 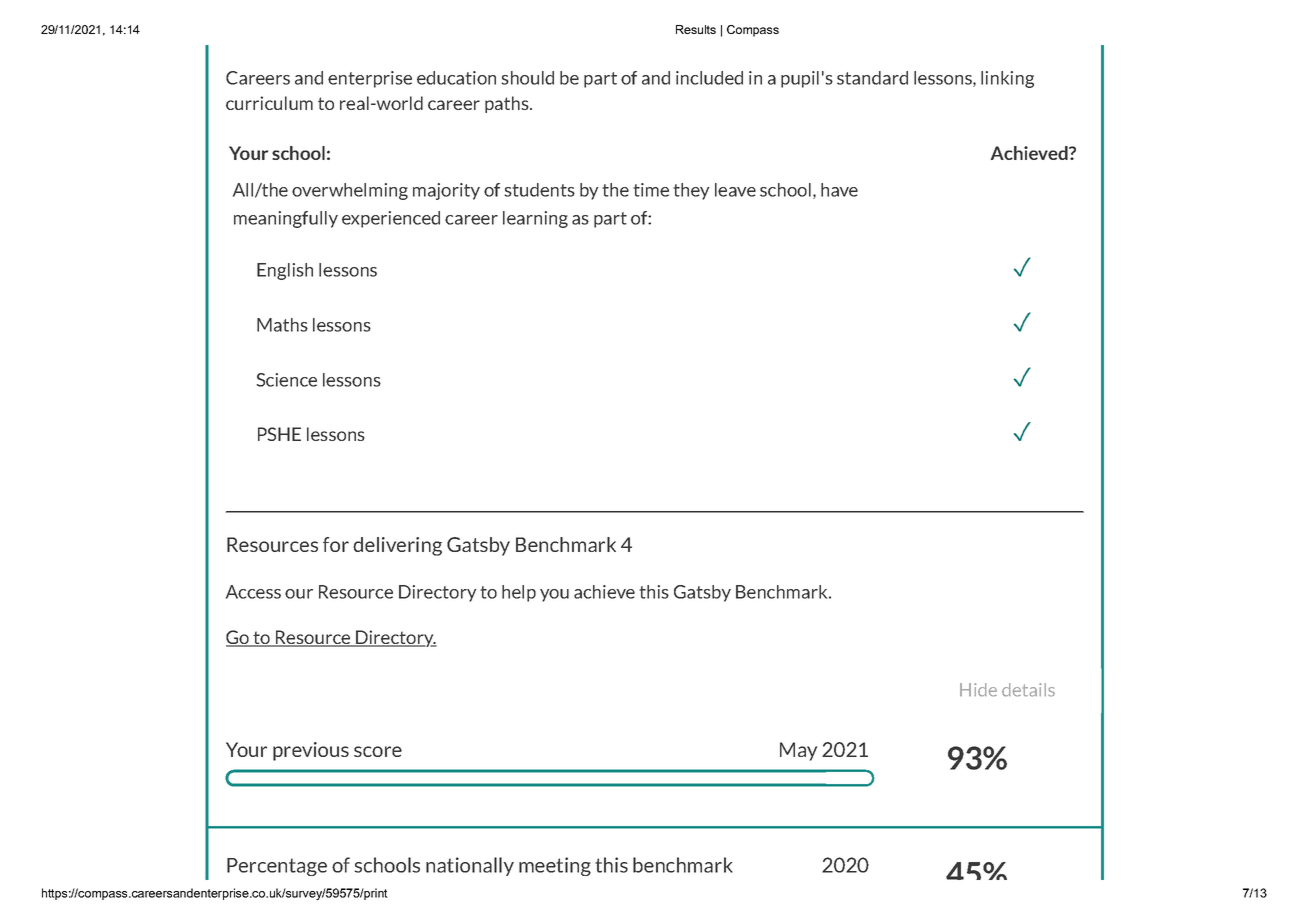 I want to click on meeting, so click(x=555, y=866).
